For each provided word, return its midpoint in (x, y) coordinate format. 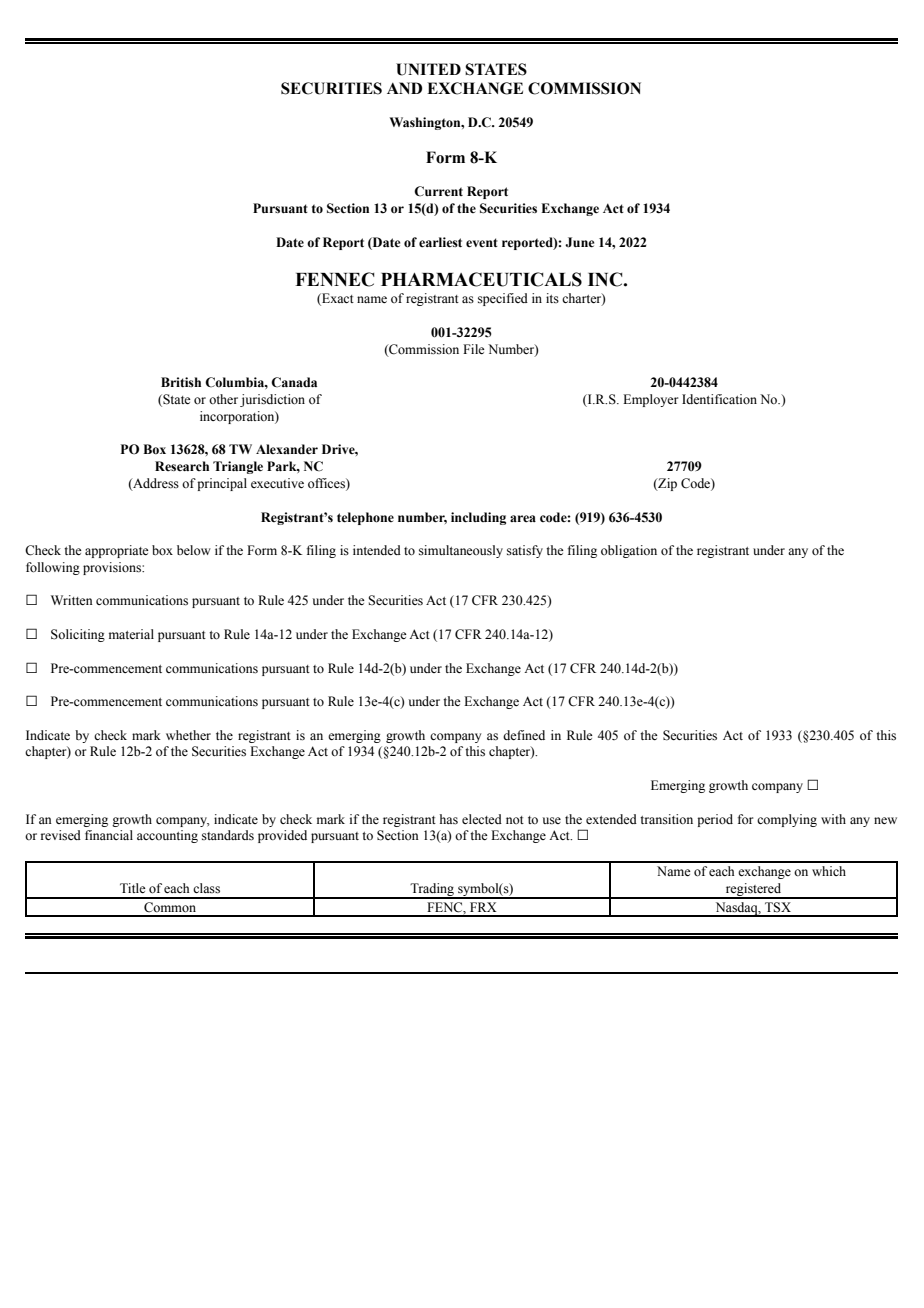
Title (133, 888)
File (474, 349)
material (131, 634)
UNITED (428, 69)
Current (438, 191)
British (181, 382)
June (579, 242)
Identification (719, 399)
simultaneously (461, 551)
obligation (629, 551)
